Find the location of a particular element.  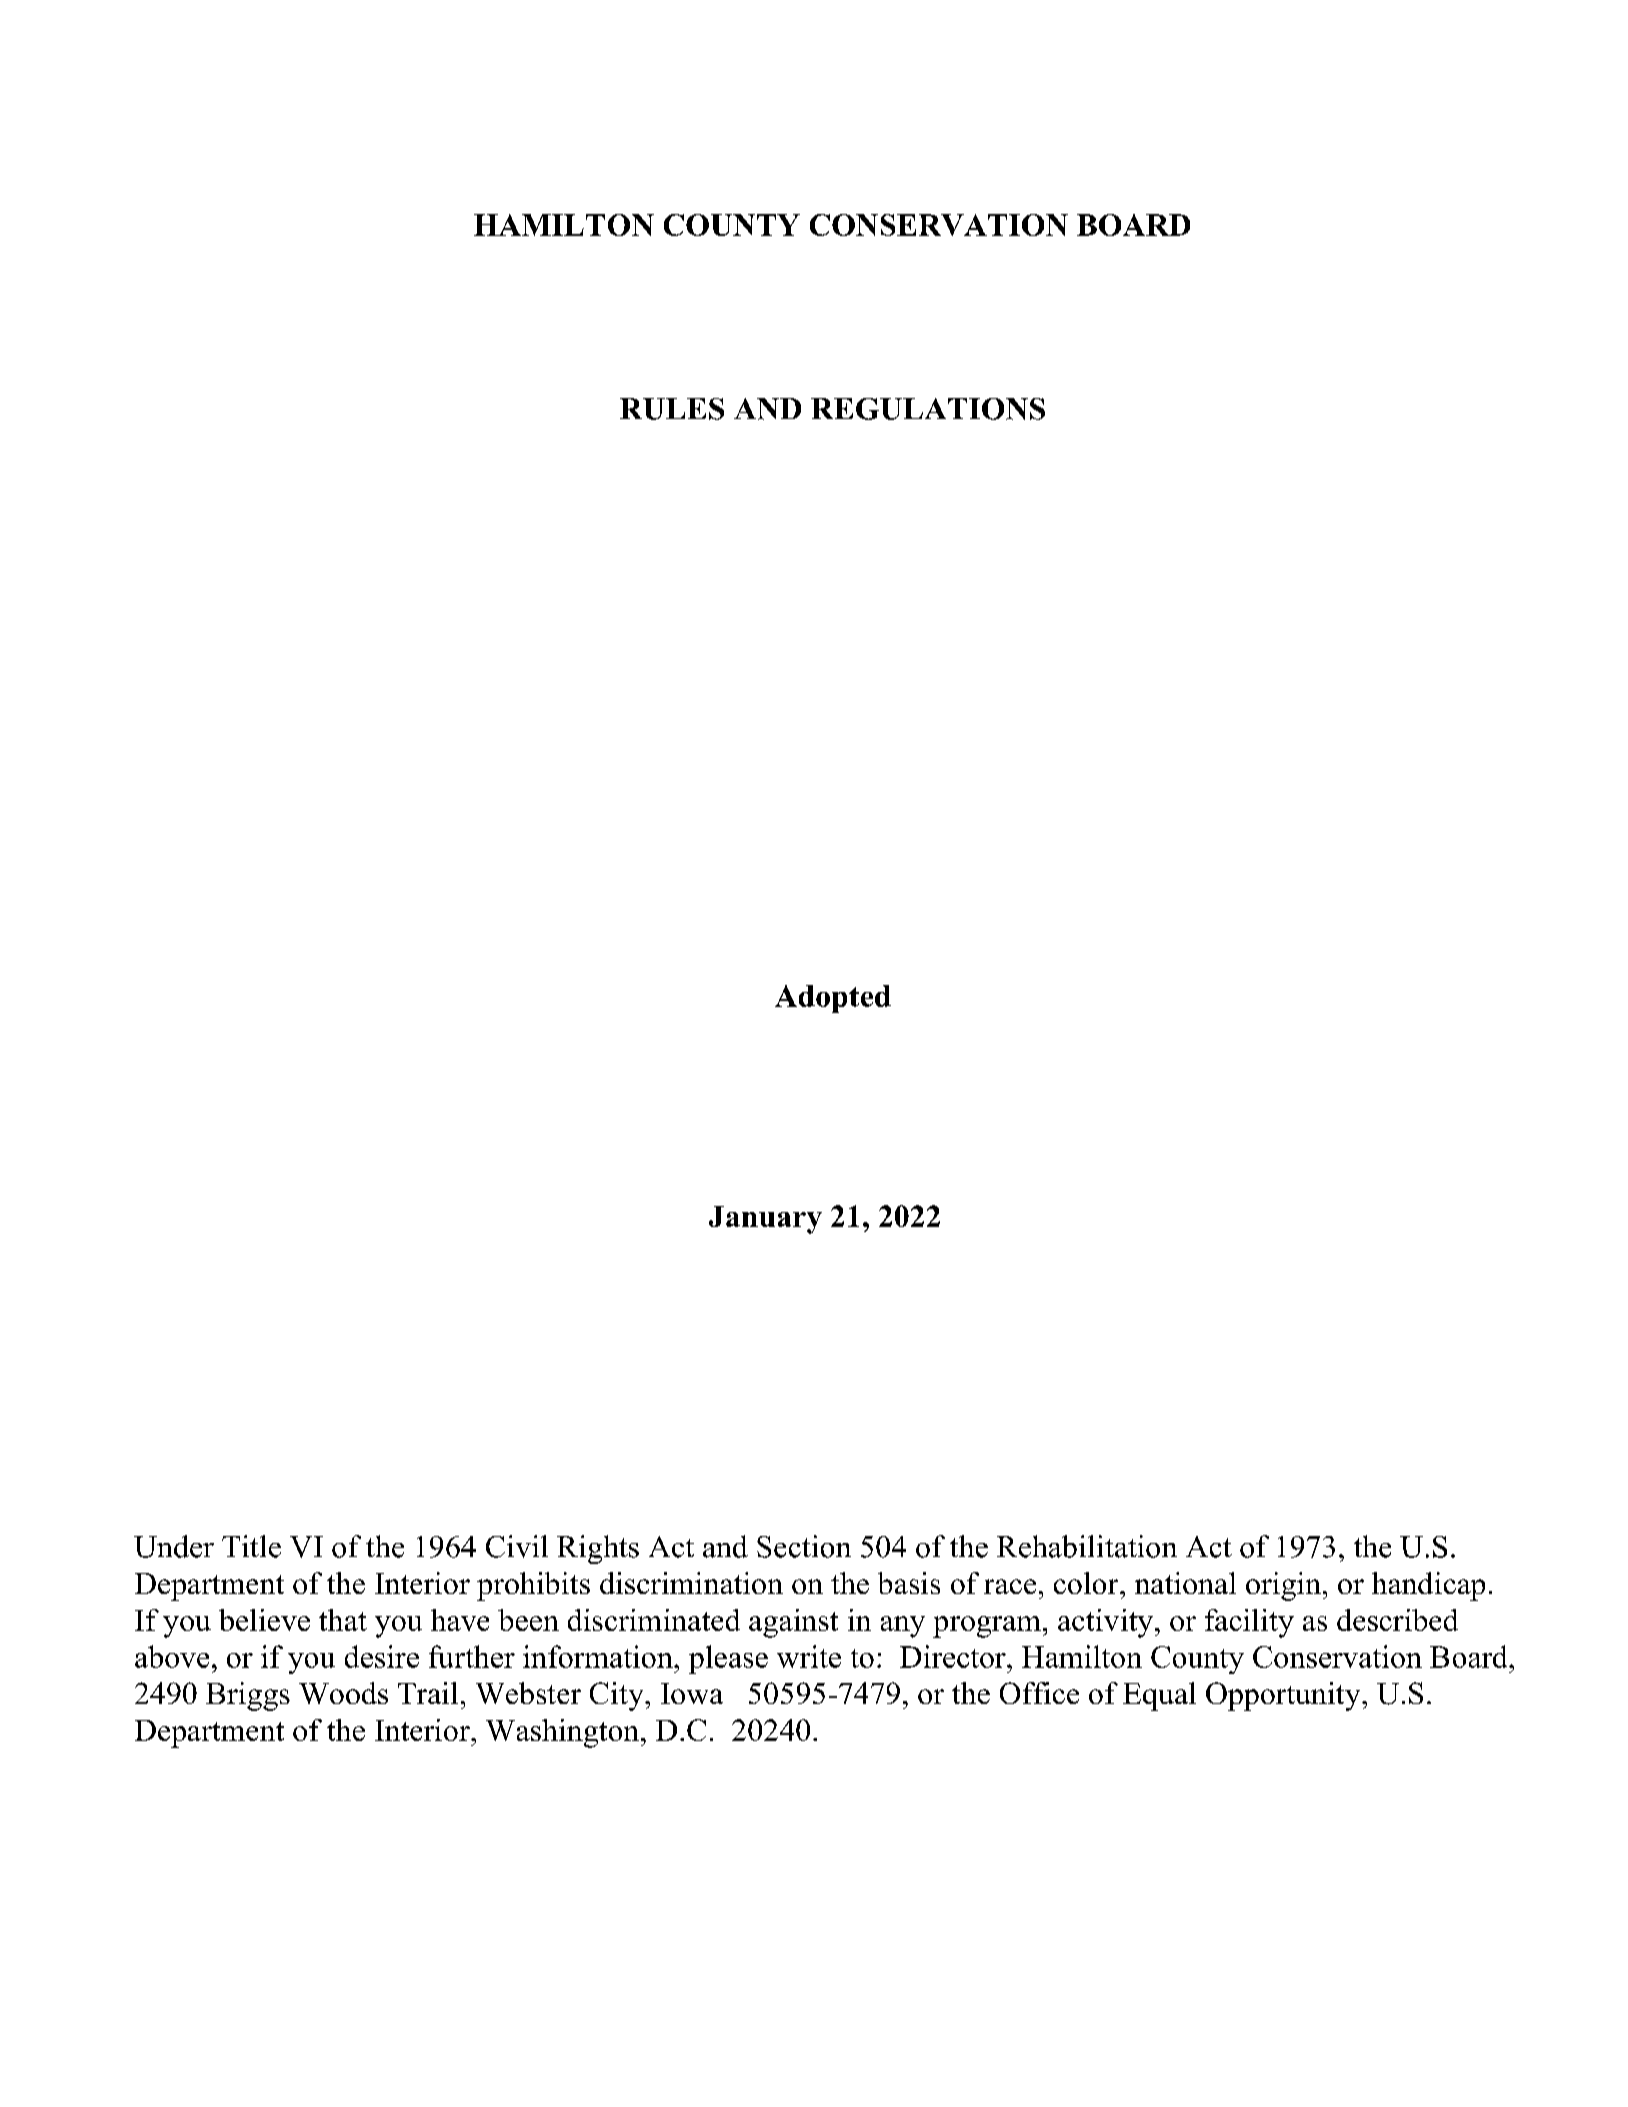

Title is located at coordinates (251, 1546).
